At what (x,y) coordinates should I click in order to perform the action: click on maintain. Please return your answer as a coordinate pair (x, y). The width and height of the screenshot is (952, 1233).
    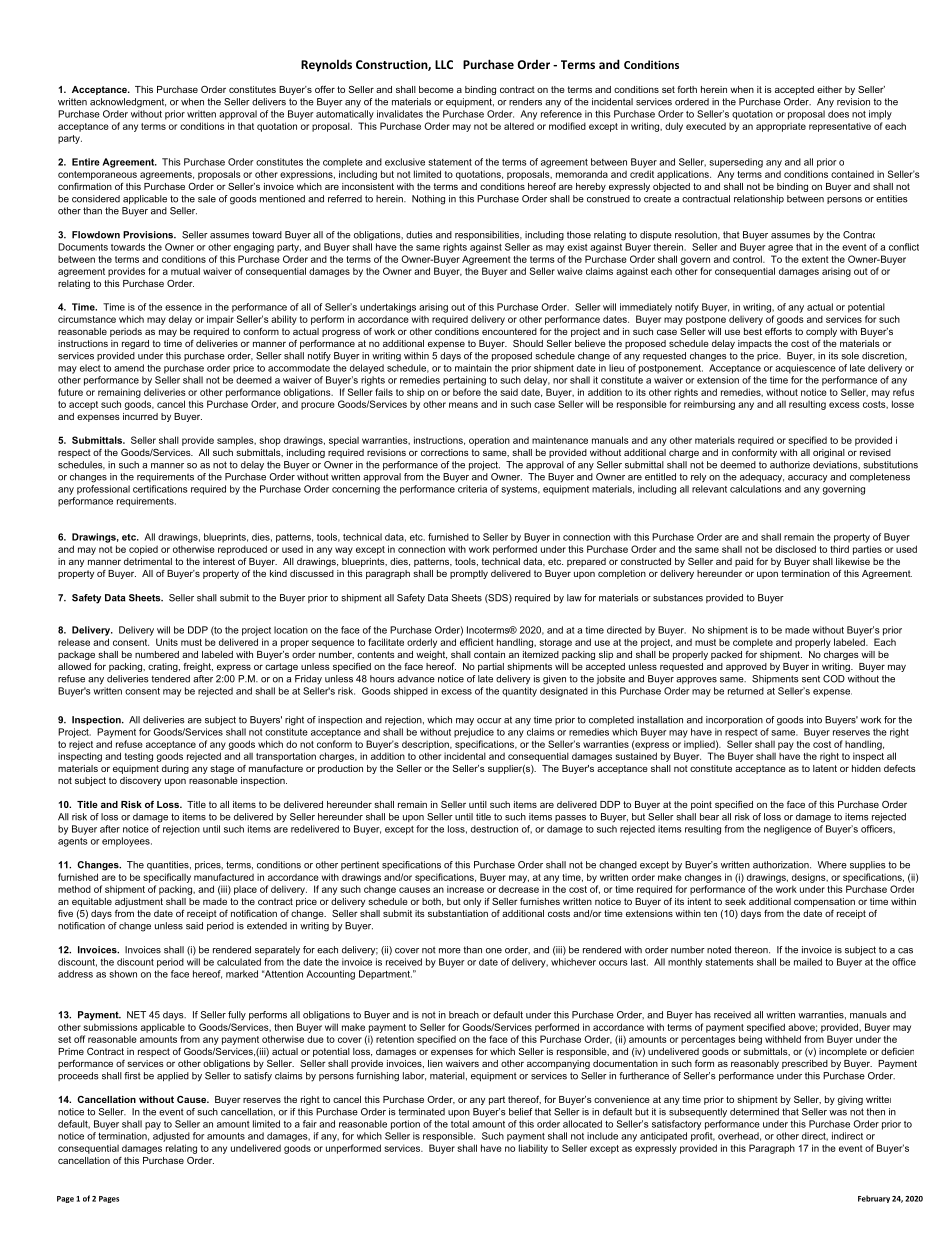
    Looking at the image, I should click on (473, 368).
